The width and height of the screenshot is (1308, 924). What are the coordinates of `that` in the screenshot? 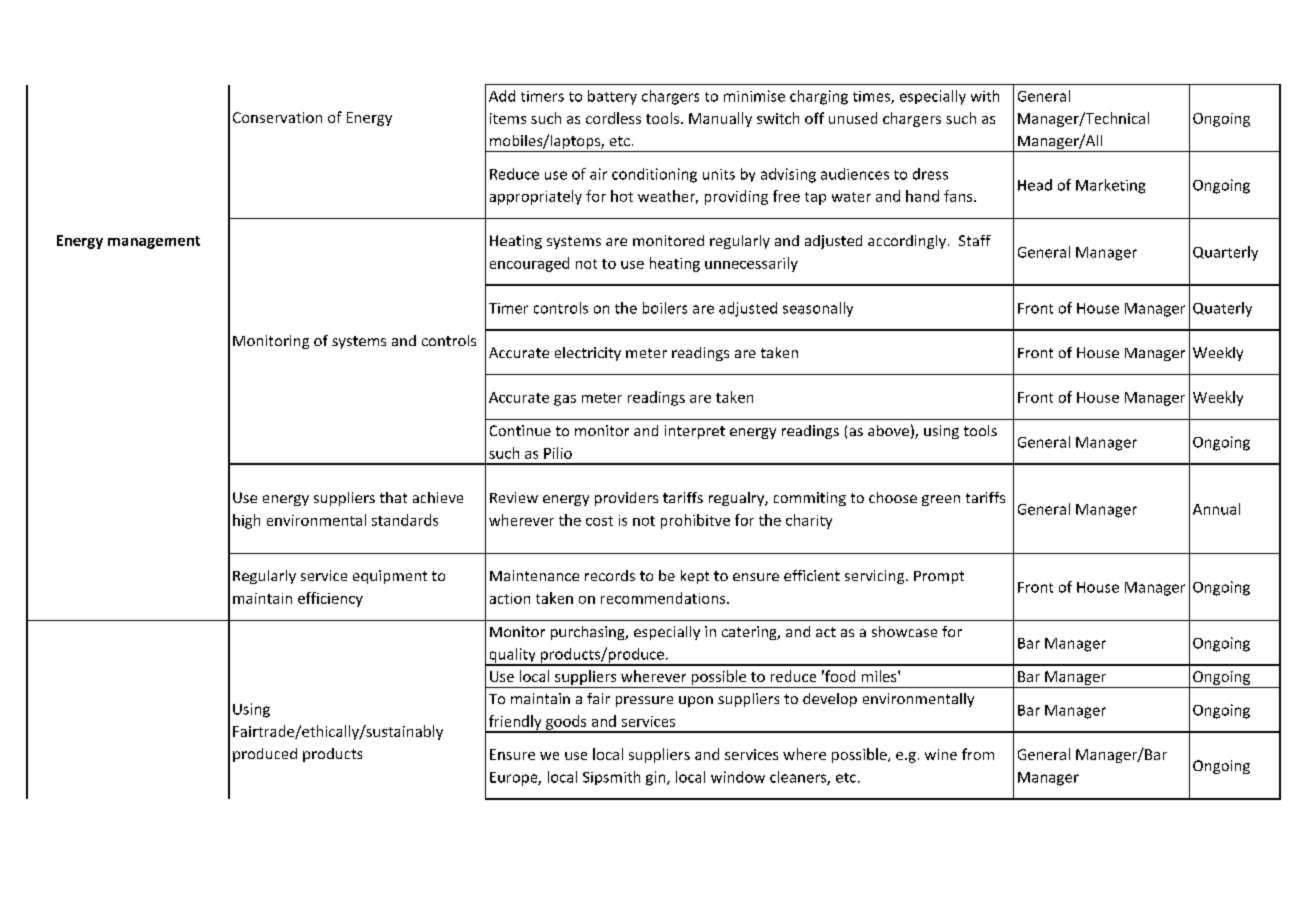 It's located at (393, 497).
